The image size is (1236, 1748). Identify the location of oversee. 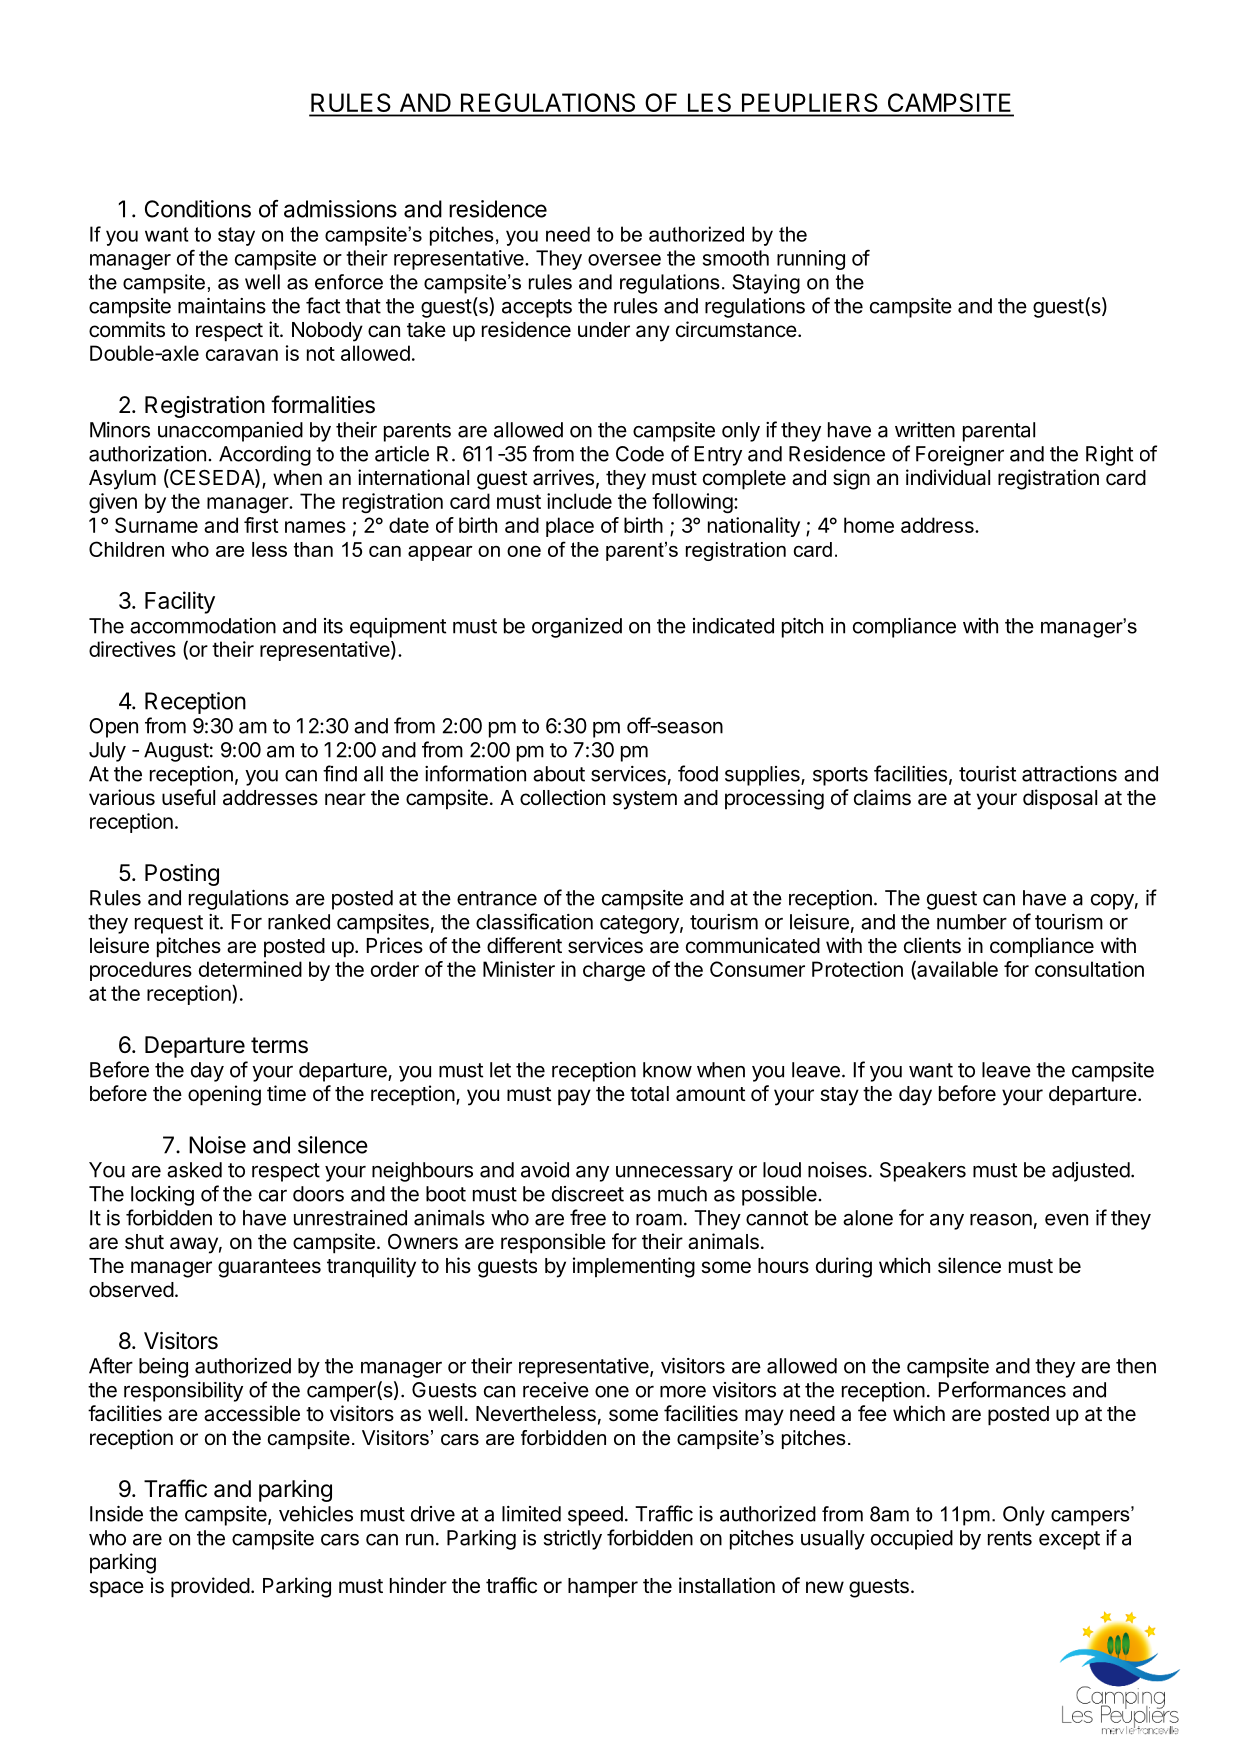
(624, 260).
